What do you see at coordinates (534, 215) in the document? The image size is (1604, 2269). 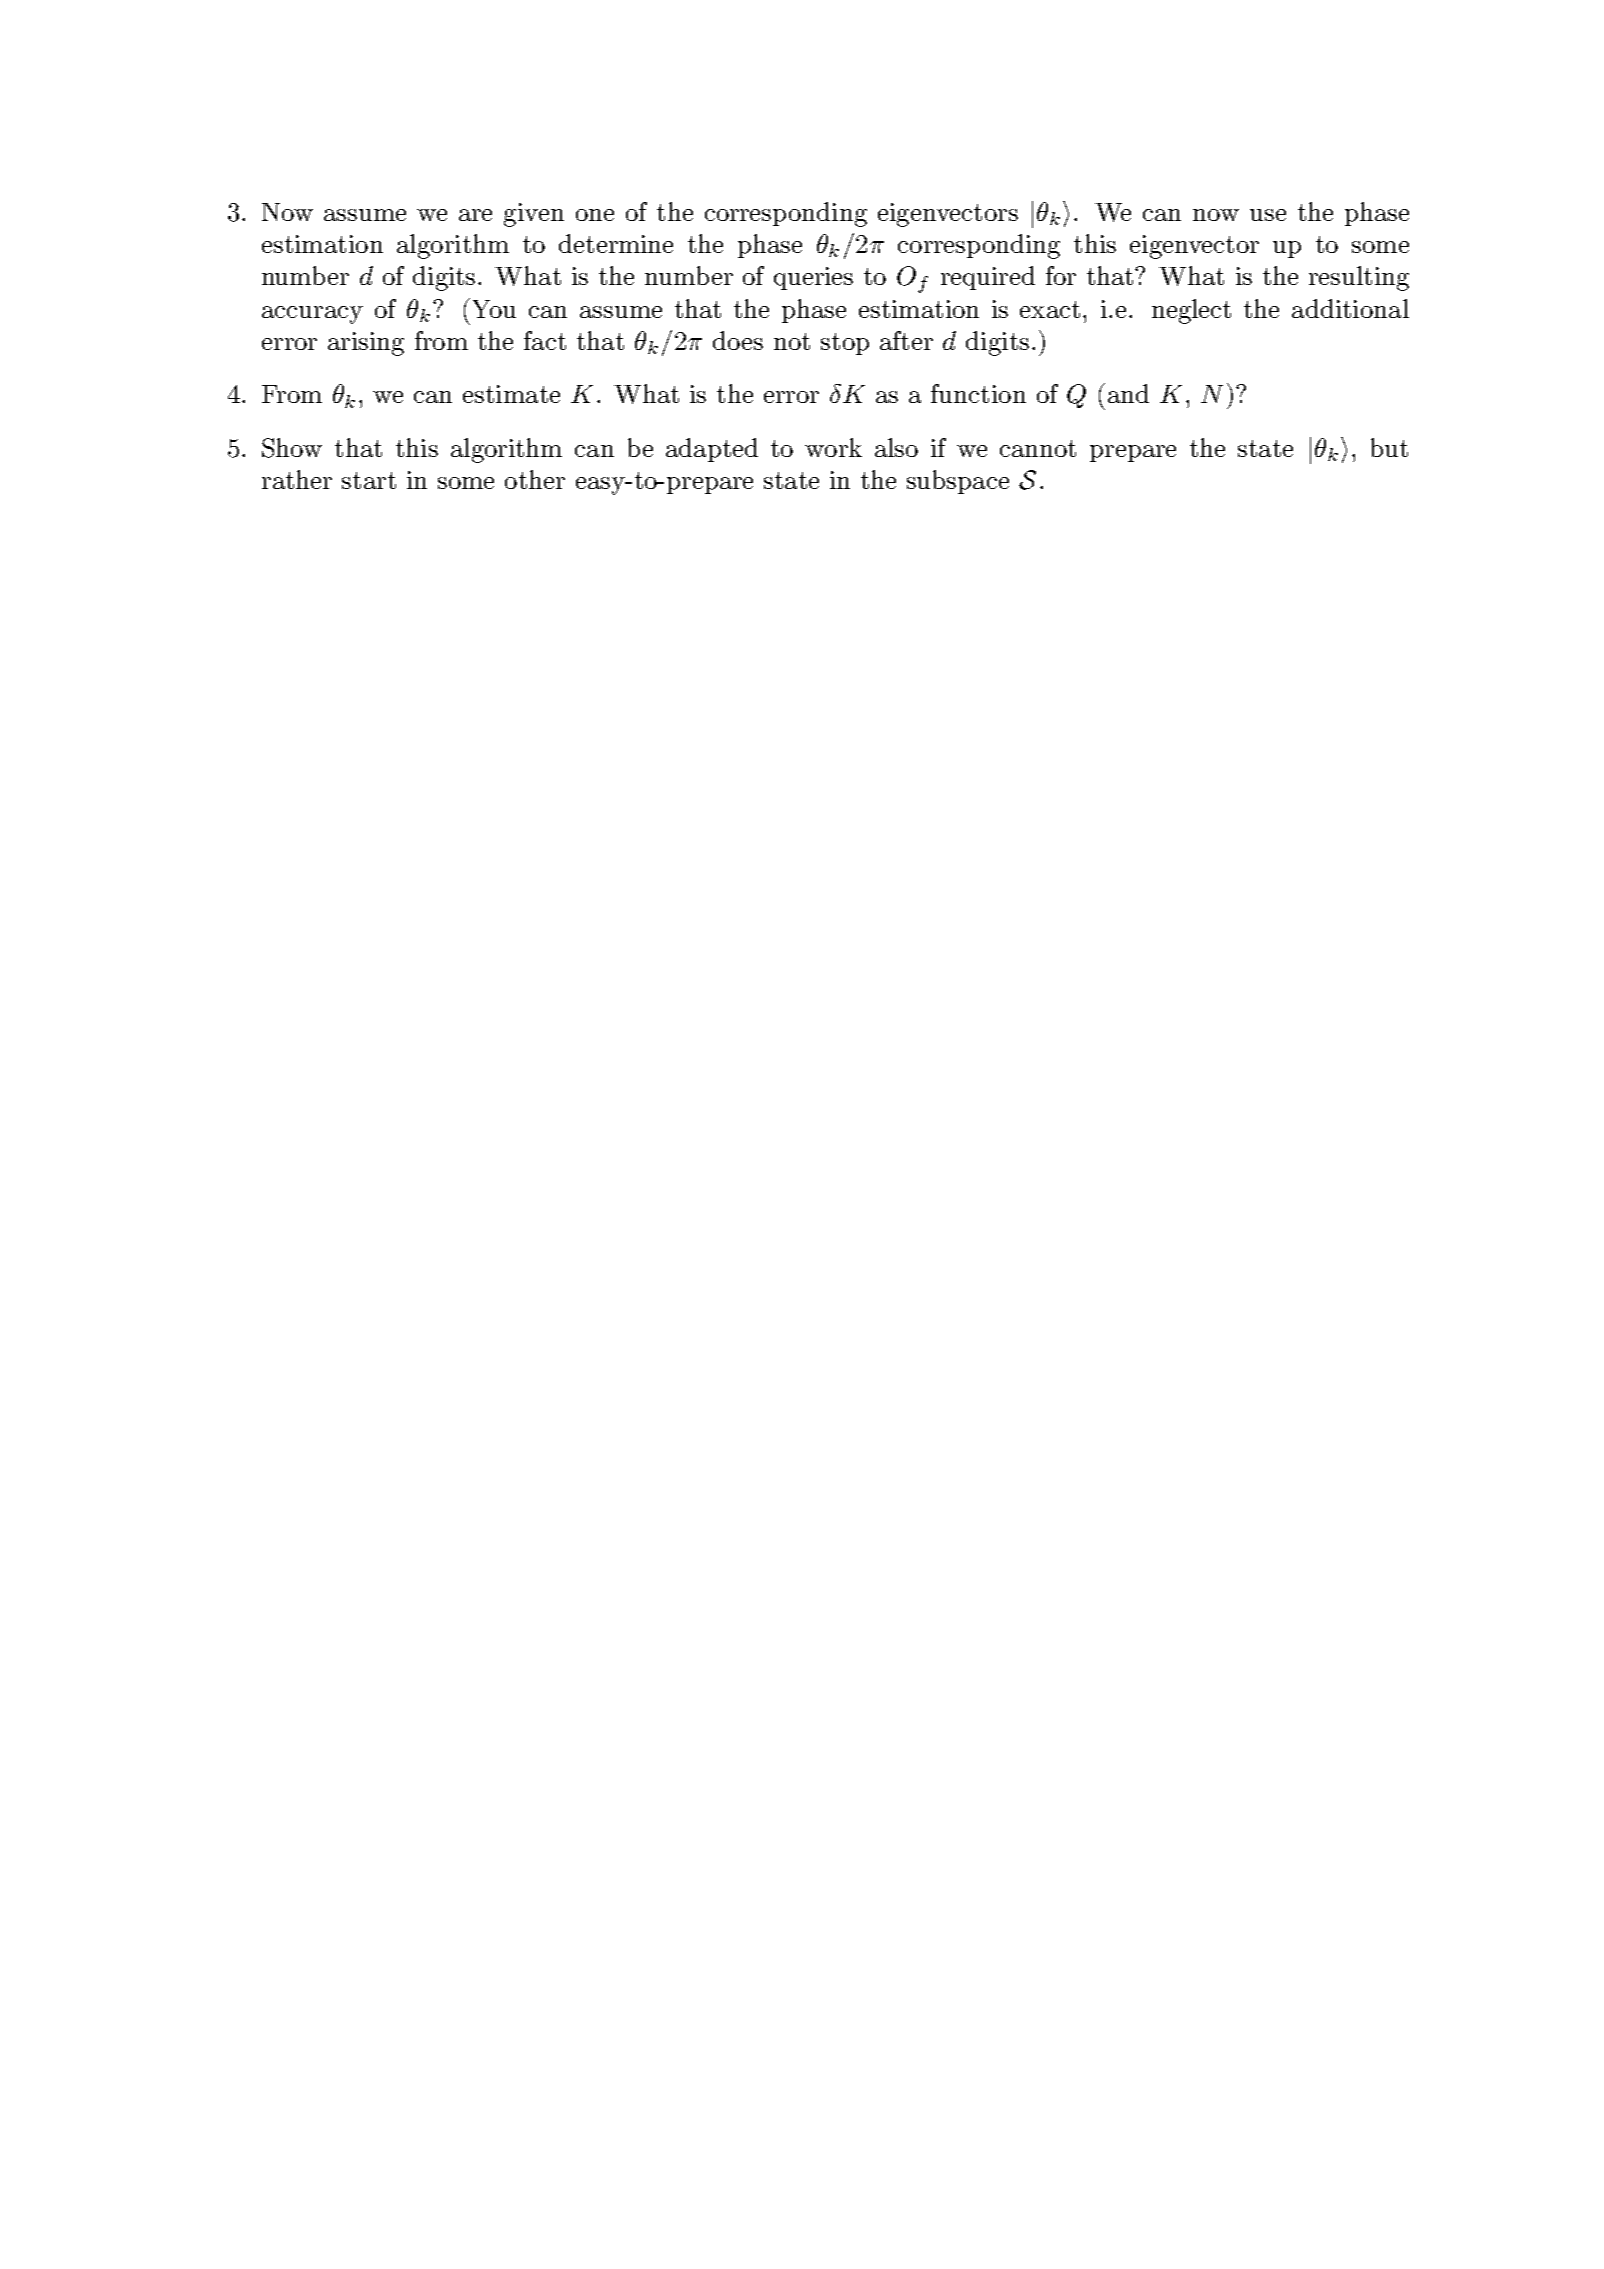 I see `given` at bounding box center [534, 215].
